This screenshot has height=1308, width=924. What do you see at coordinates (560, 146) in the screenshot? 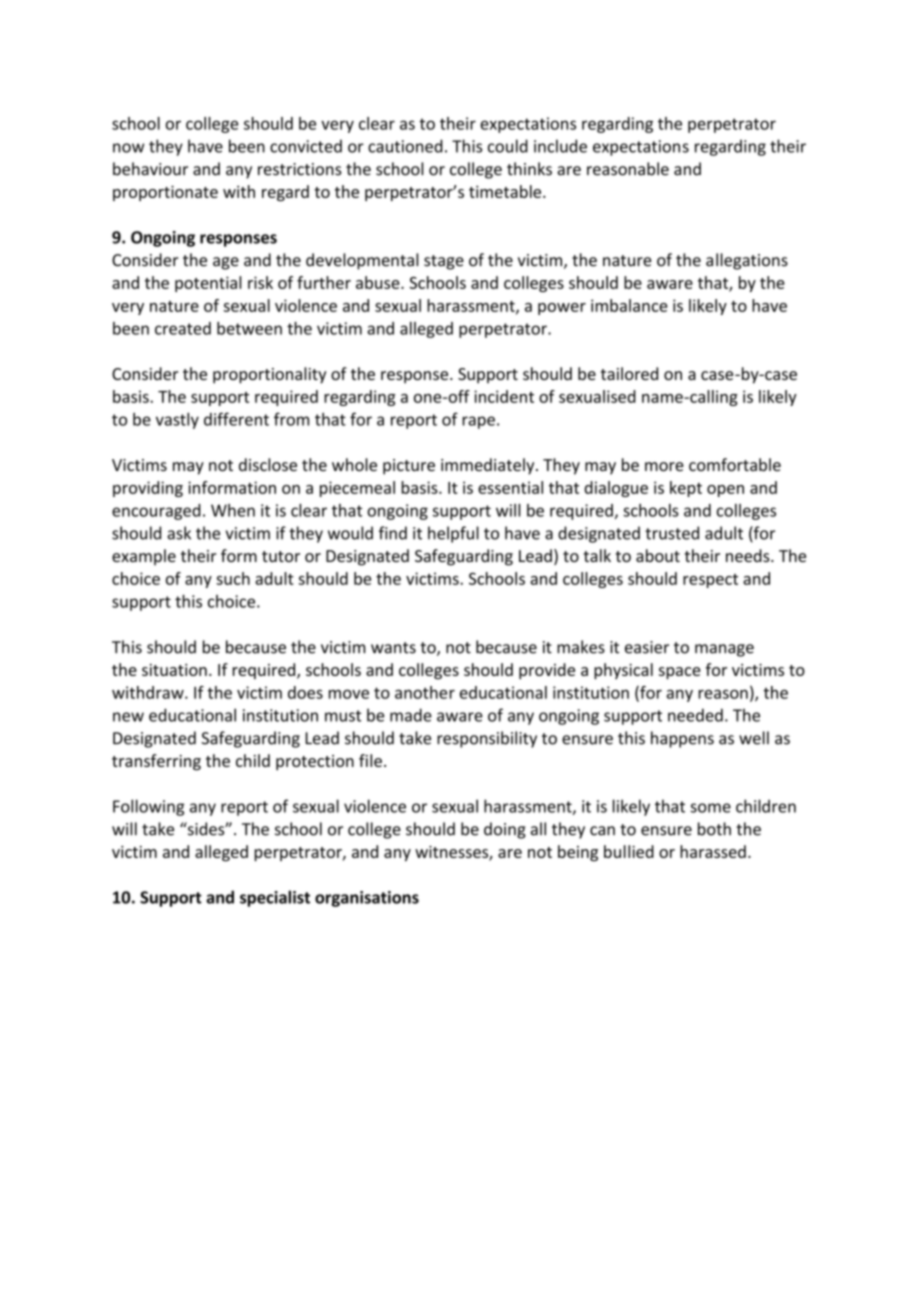
I see `include` at bounding box center [560, 146].
